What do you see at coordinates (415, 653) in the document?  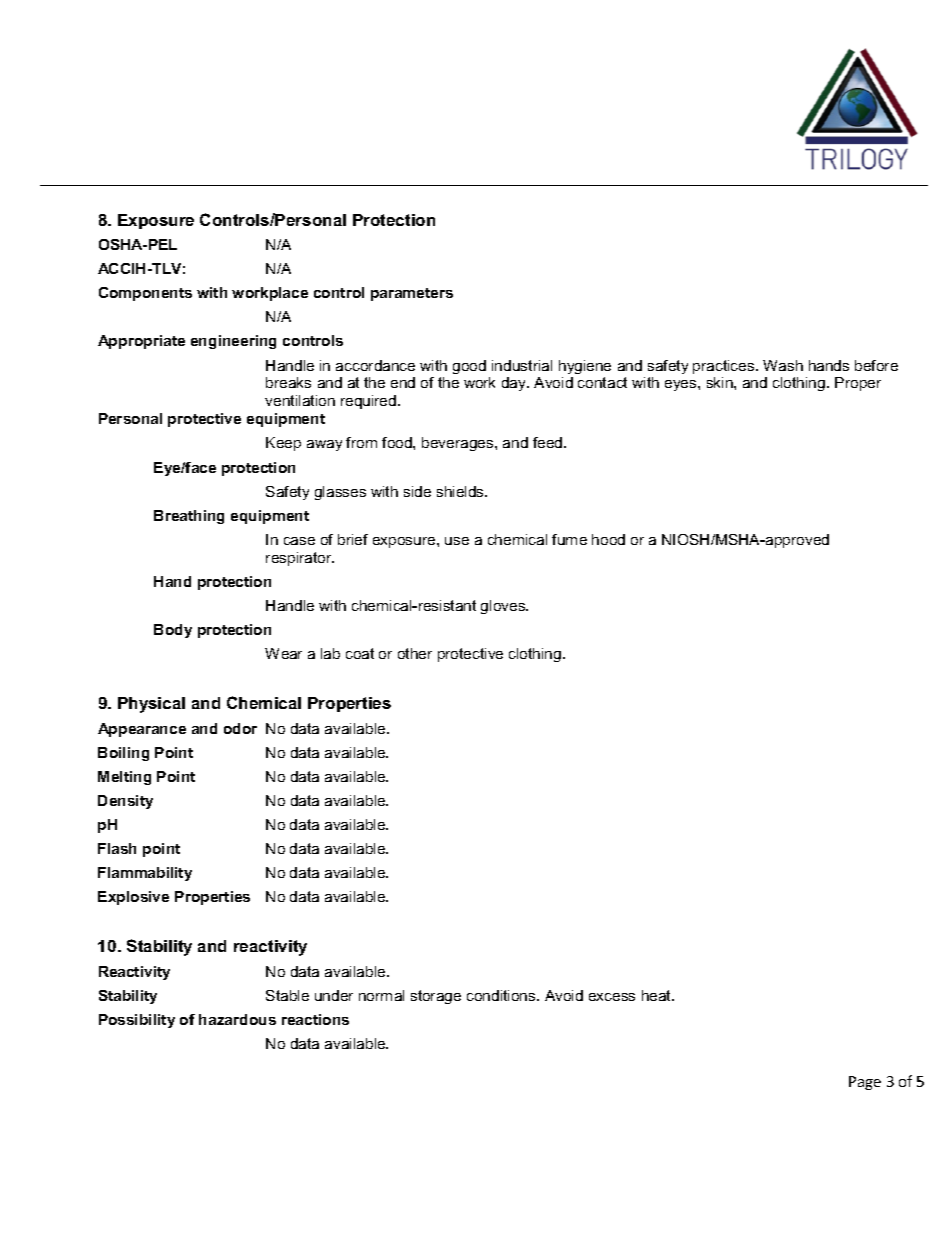 I see `other` at bounding box center [415, 653].
